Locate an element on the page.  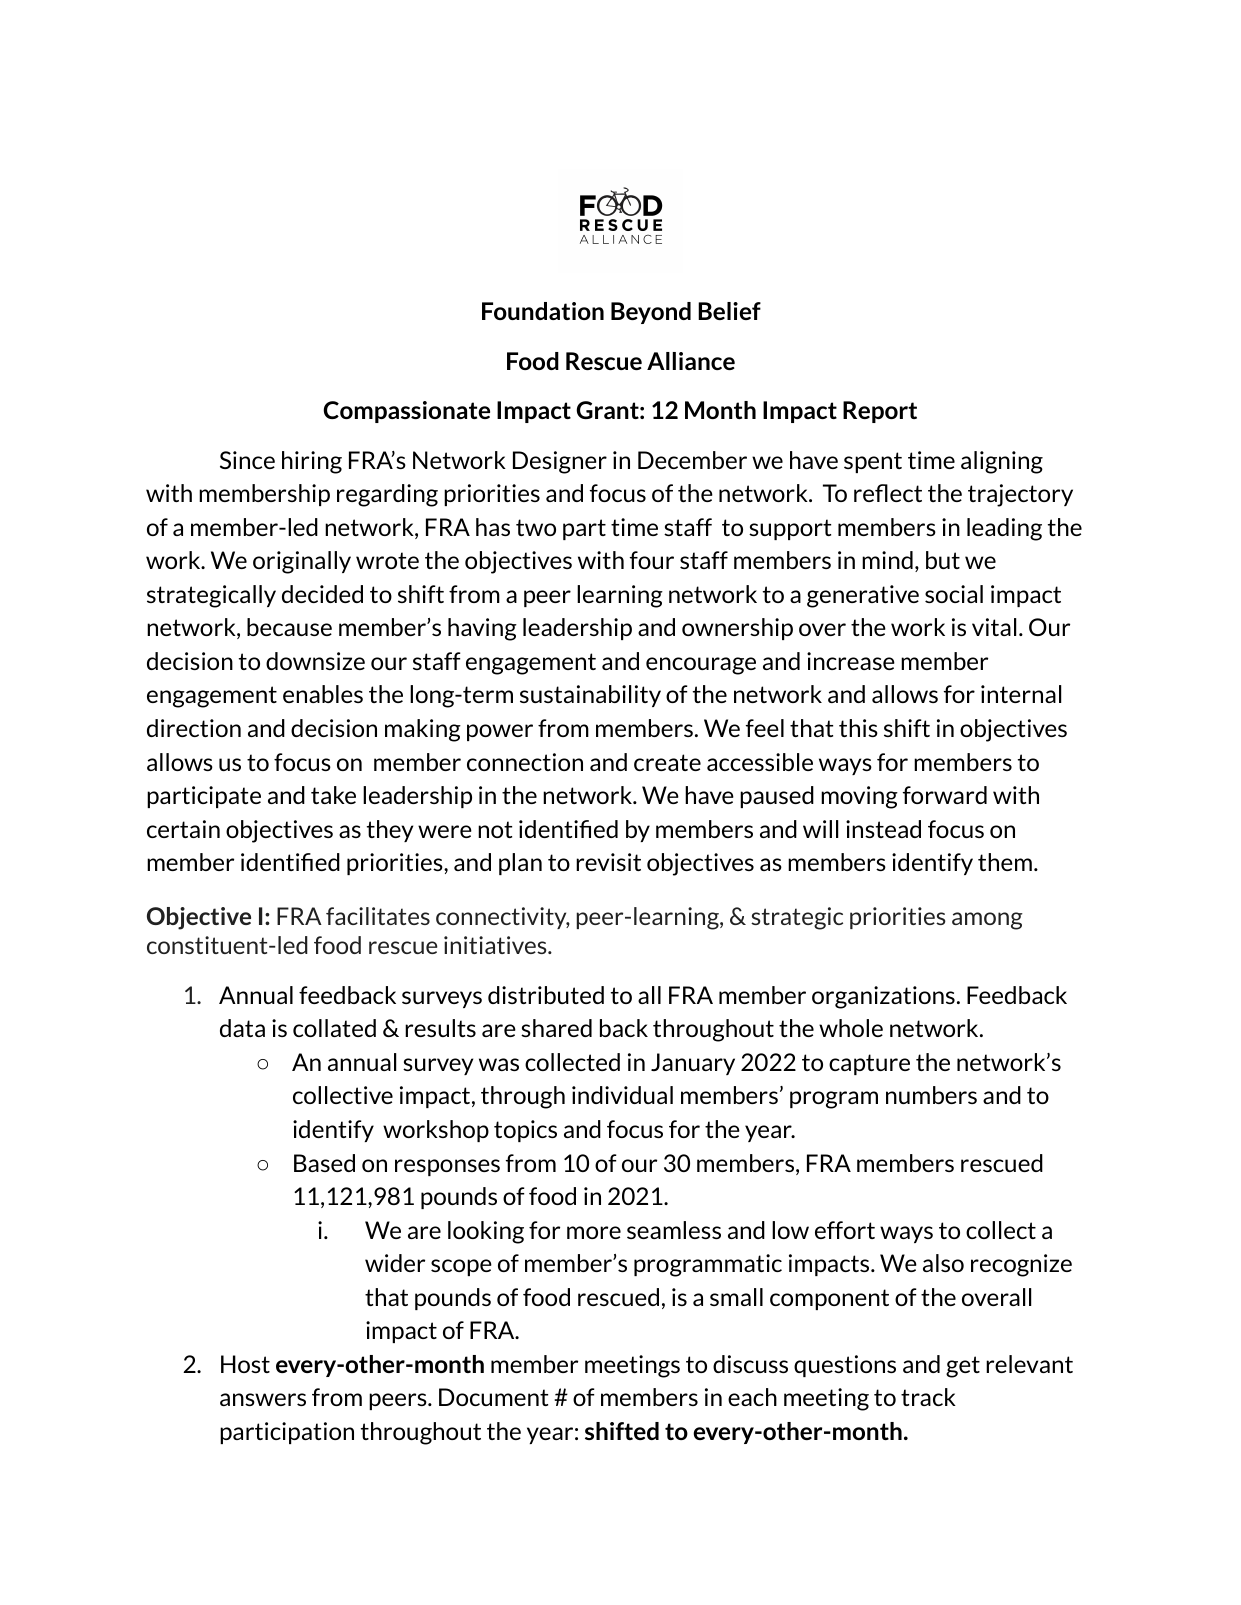
get is located at coordinates (963, 1367).
